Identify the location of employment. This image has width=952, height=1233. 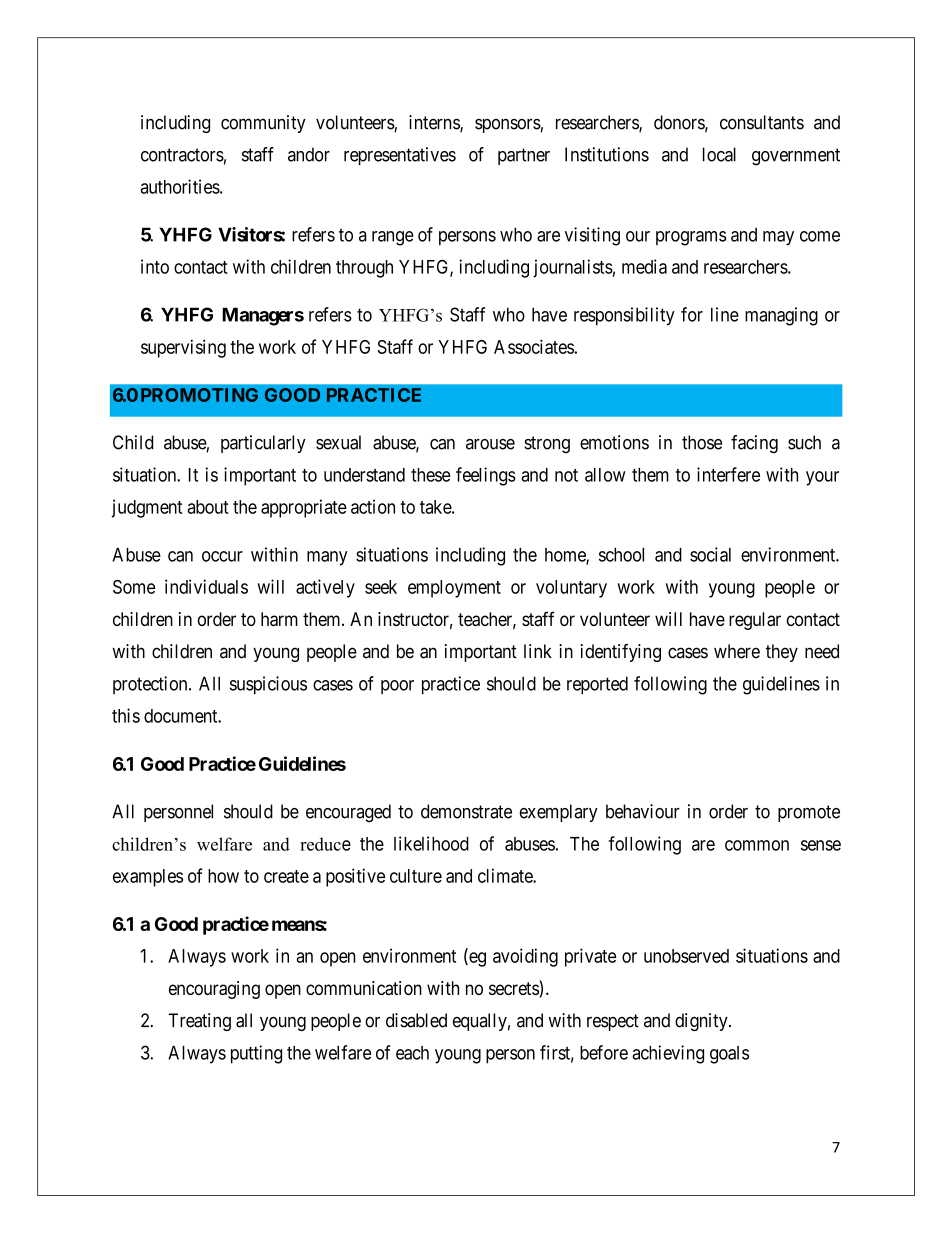
(454, 589).
